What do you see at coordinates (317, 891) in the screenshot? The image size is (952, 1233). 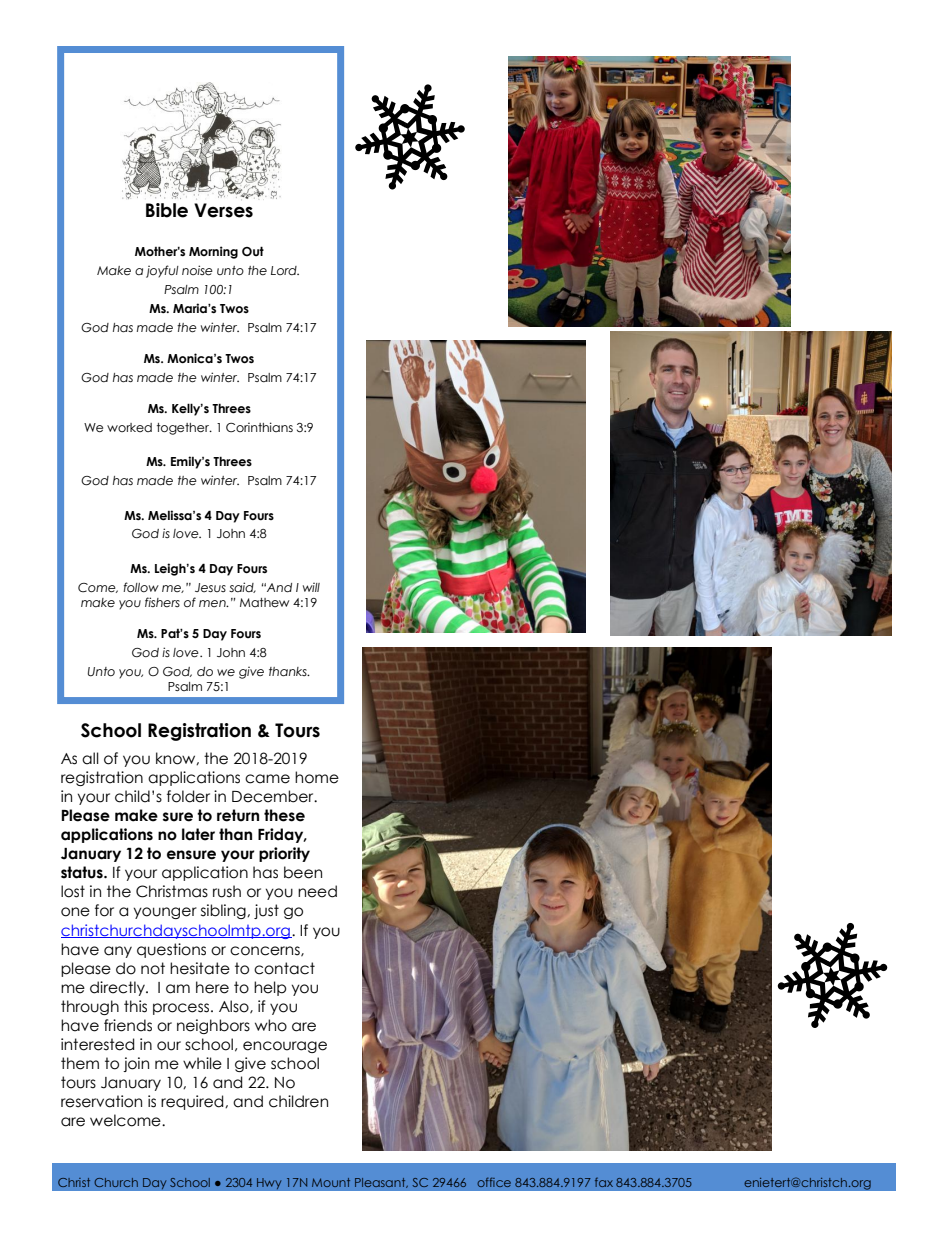 I see `need` at bounding box center [317, 891].
